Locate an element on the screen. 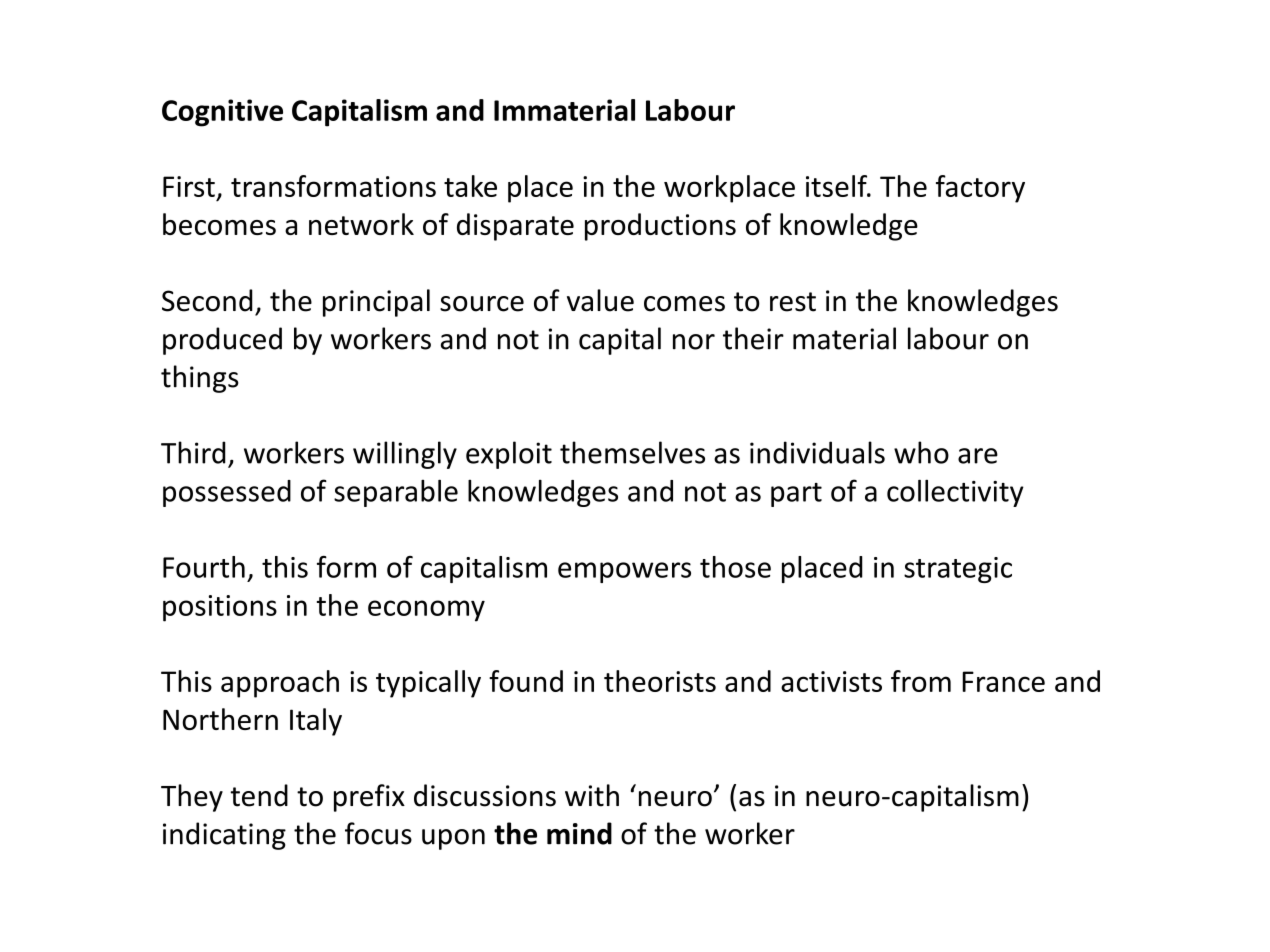 The image size is (1270, 952). possessed is located at coordinates (227, 493).
